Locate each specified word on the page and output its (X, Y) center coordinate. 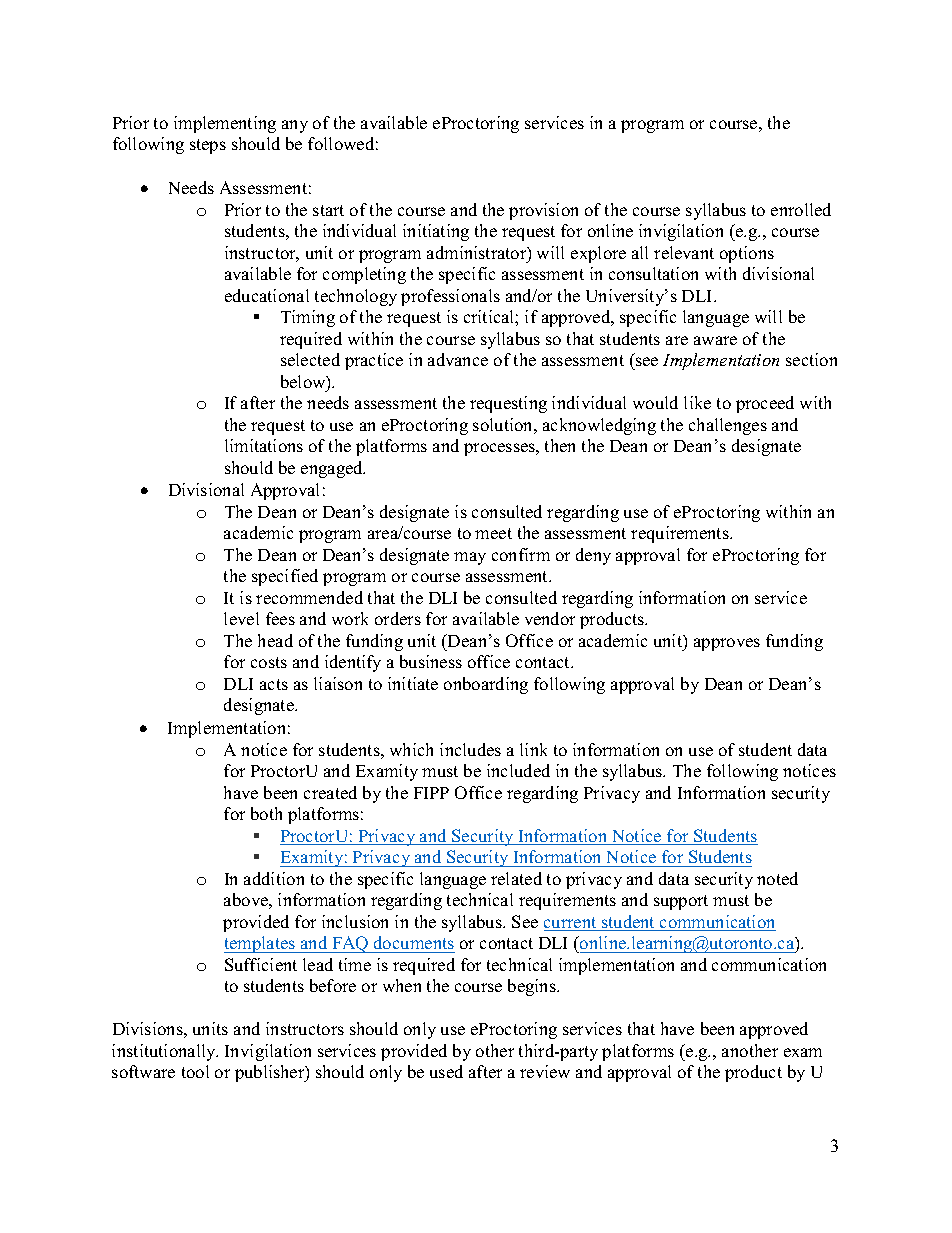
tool (195, 1071)
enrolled (801, 209)
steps (208, 146)
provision (543, 211)
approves (727, 644)
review (545, 1071)
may (470, 558)
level (241, 618)
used (446, 1071)
